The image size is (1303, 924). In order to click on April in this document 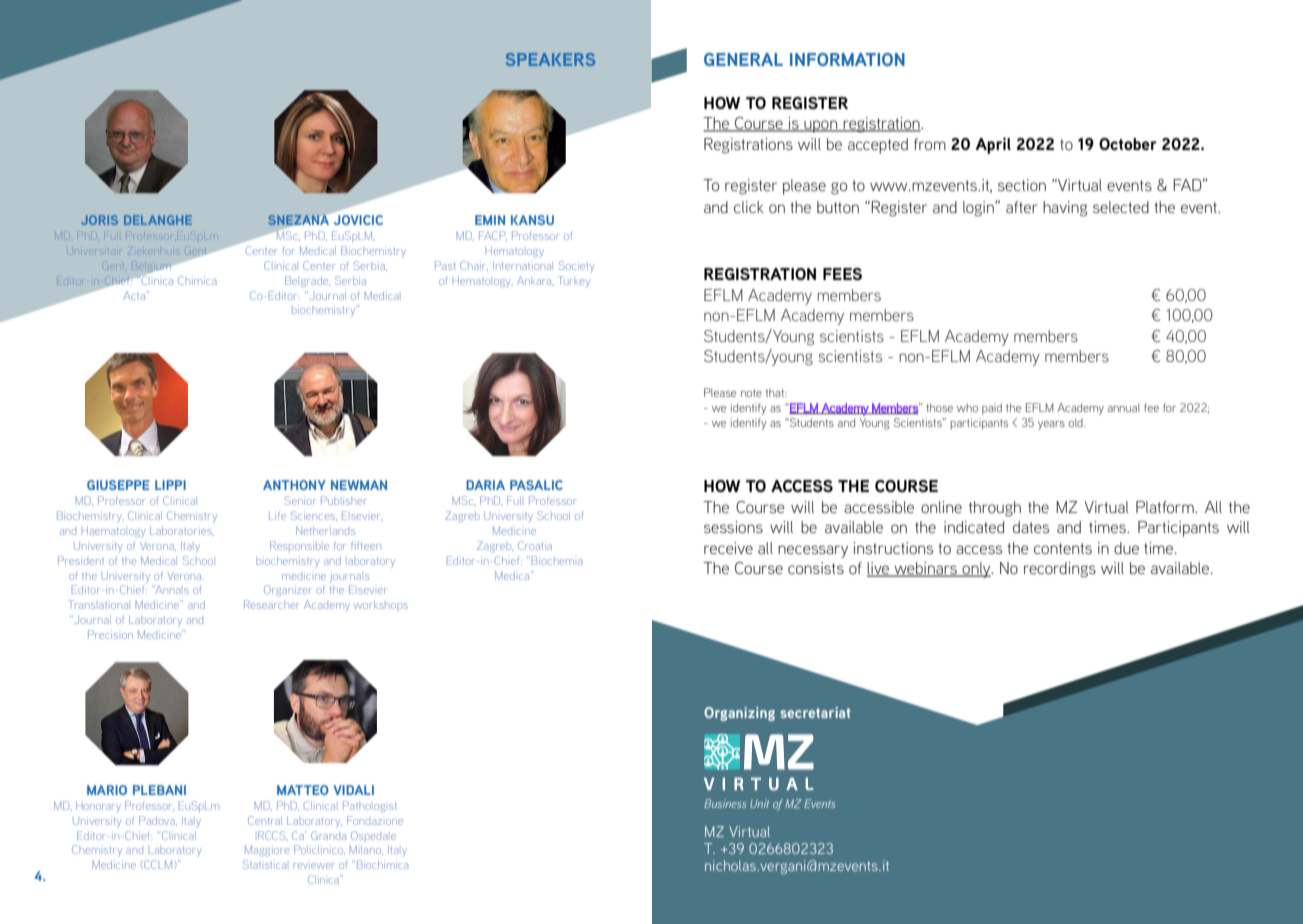, I will do `click(993, 145)`.
